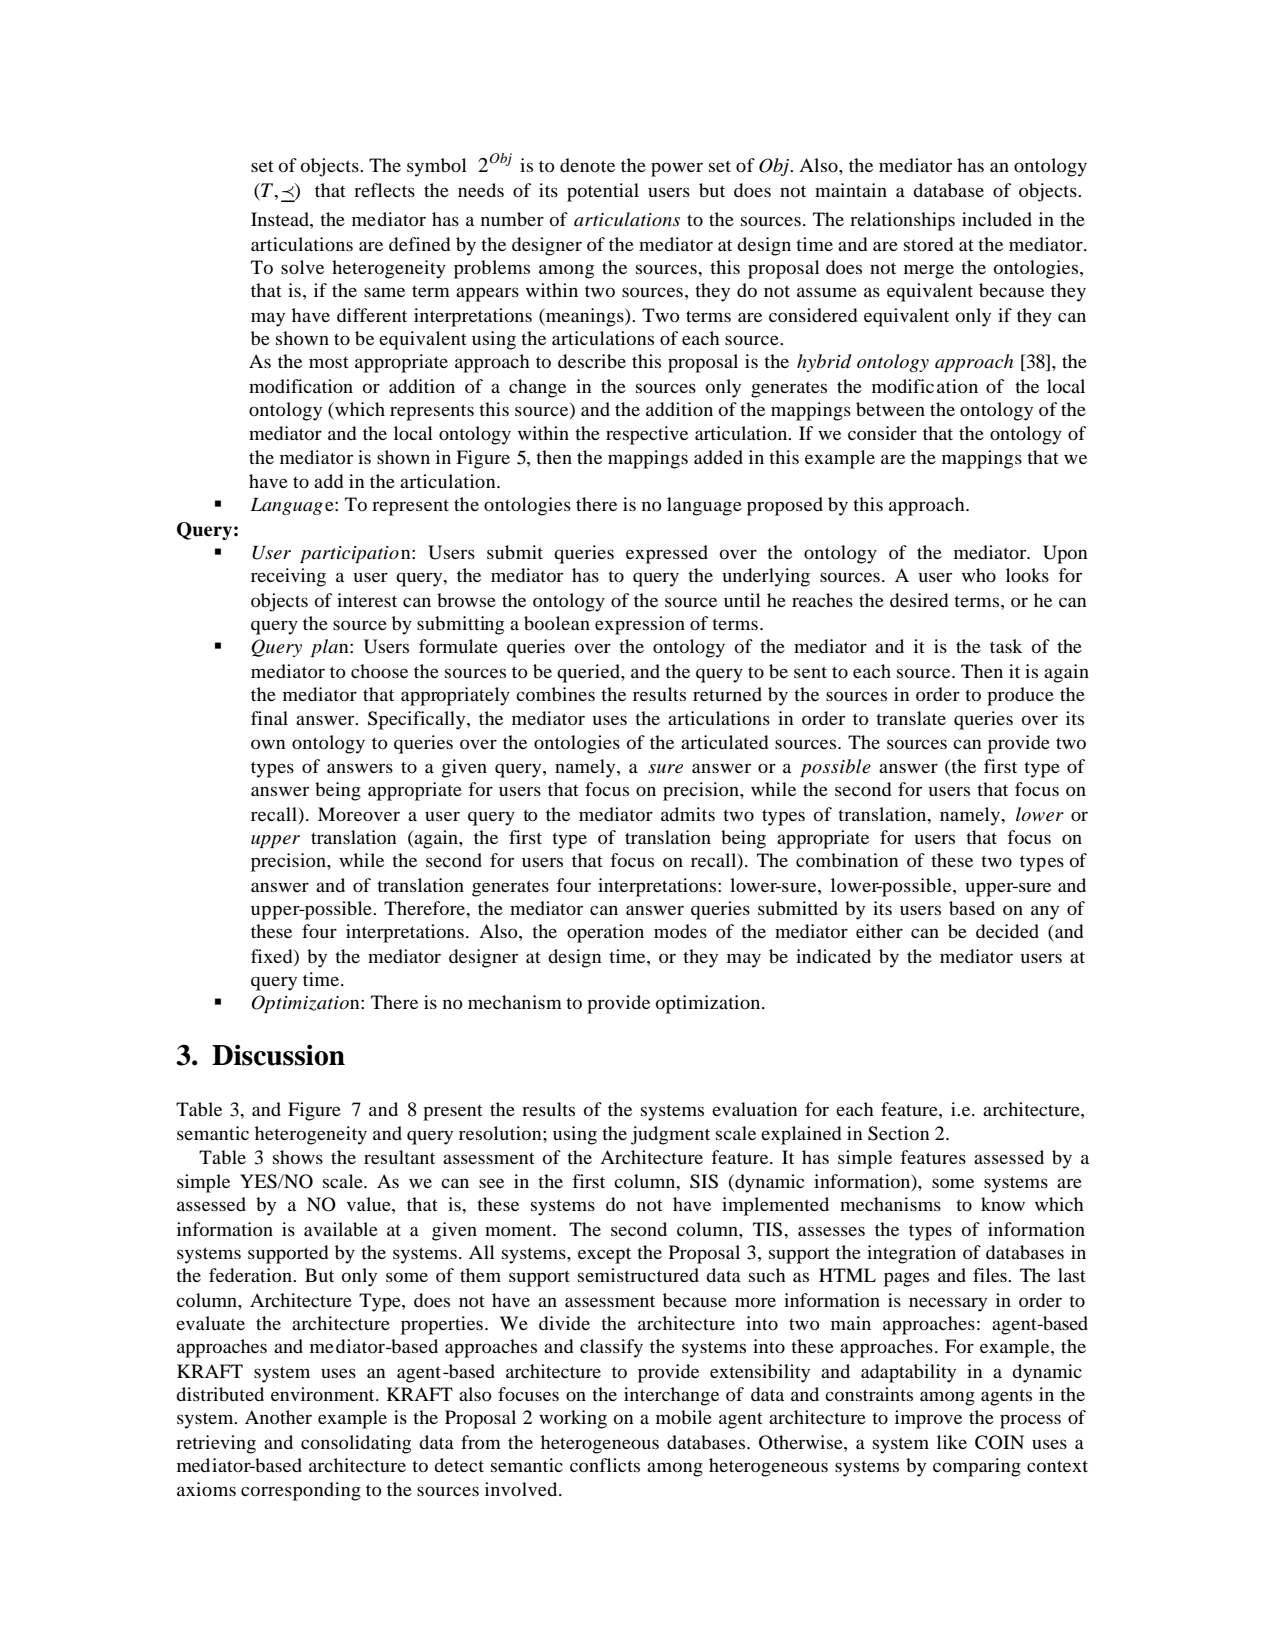  Describe the element at coordinates (278, 1055) in the screenshot. I see `Discussion` at that location.
